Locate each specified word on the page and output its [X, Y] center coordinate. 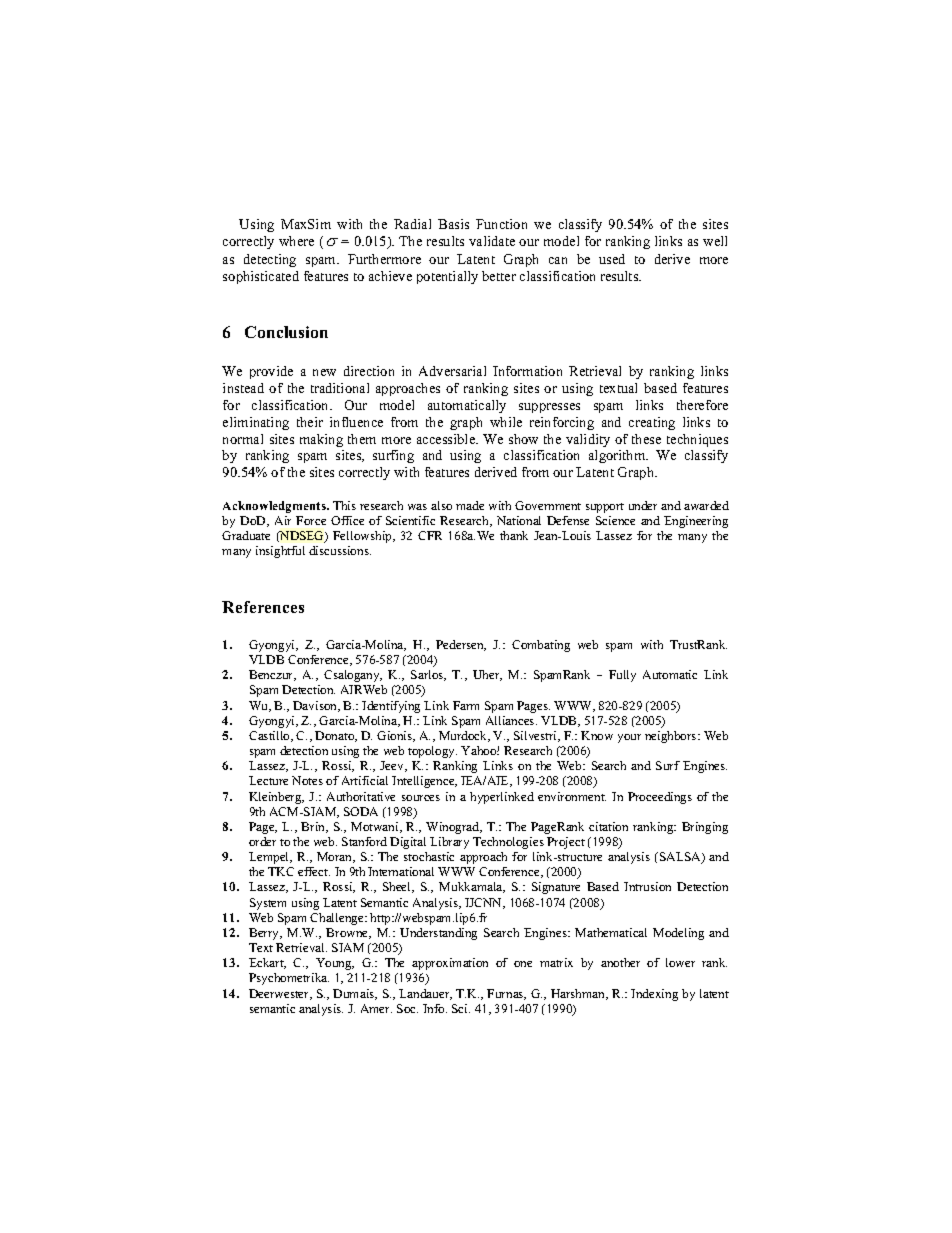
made [470, 505]
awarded [706, 505]
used [612, 259]
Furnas [506, 994]
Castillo [270, 736]
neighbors [672, 737]
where [296, 241]
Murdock [464, 736]
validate [492, 241]
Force [311, 520]
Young [335, 964]
